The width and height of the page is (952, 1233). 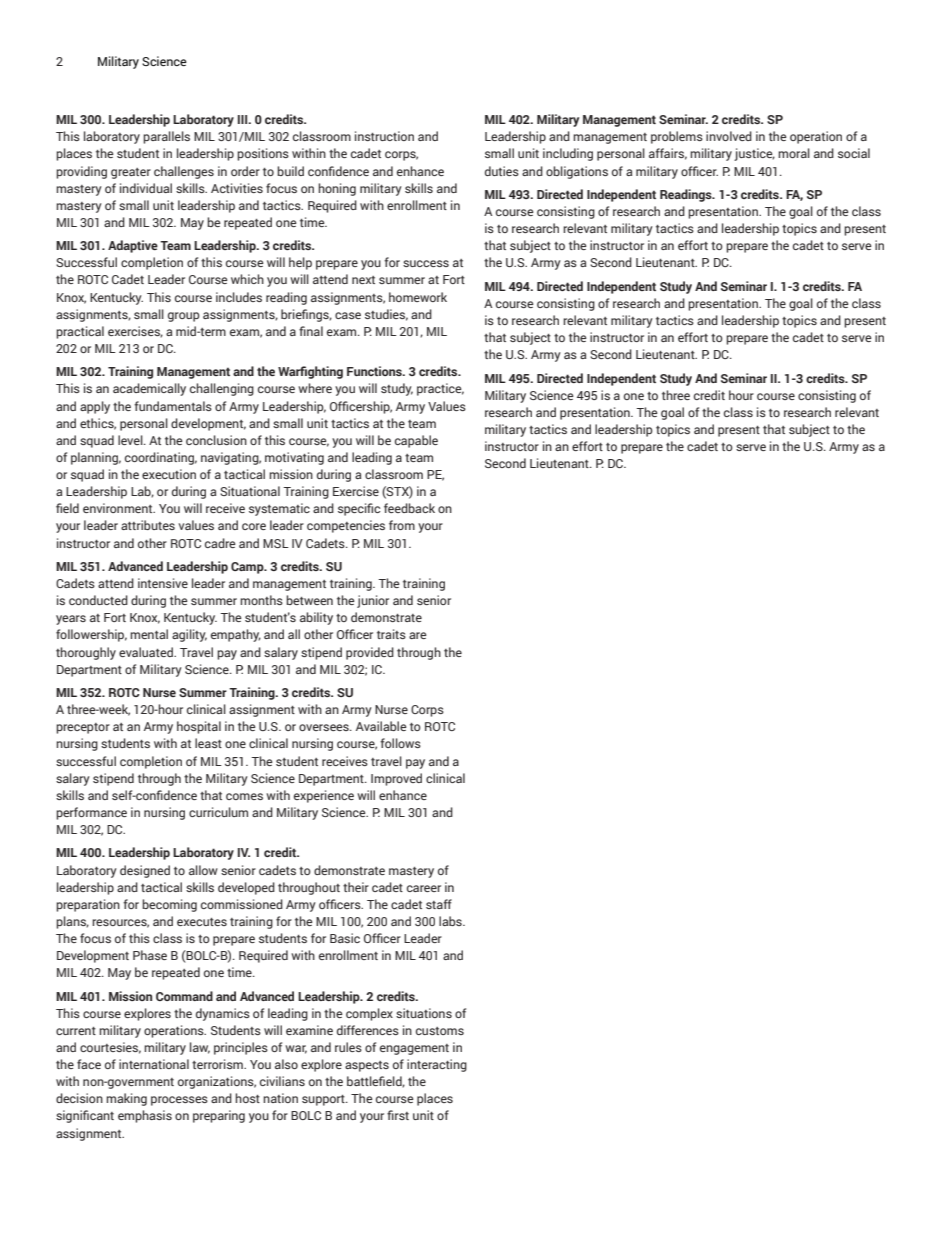 I want to click on feedback, so click(x=409, y=508).
